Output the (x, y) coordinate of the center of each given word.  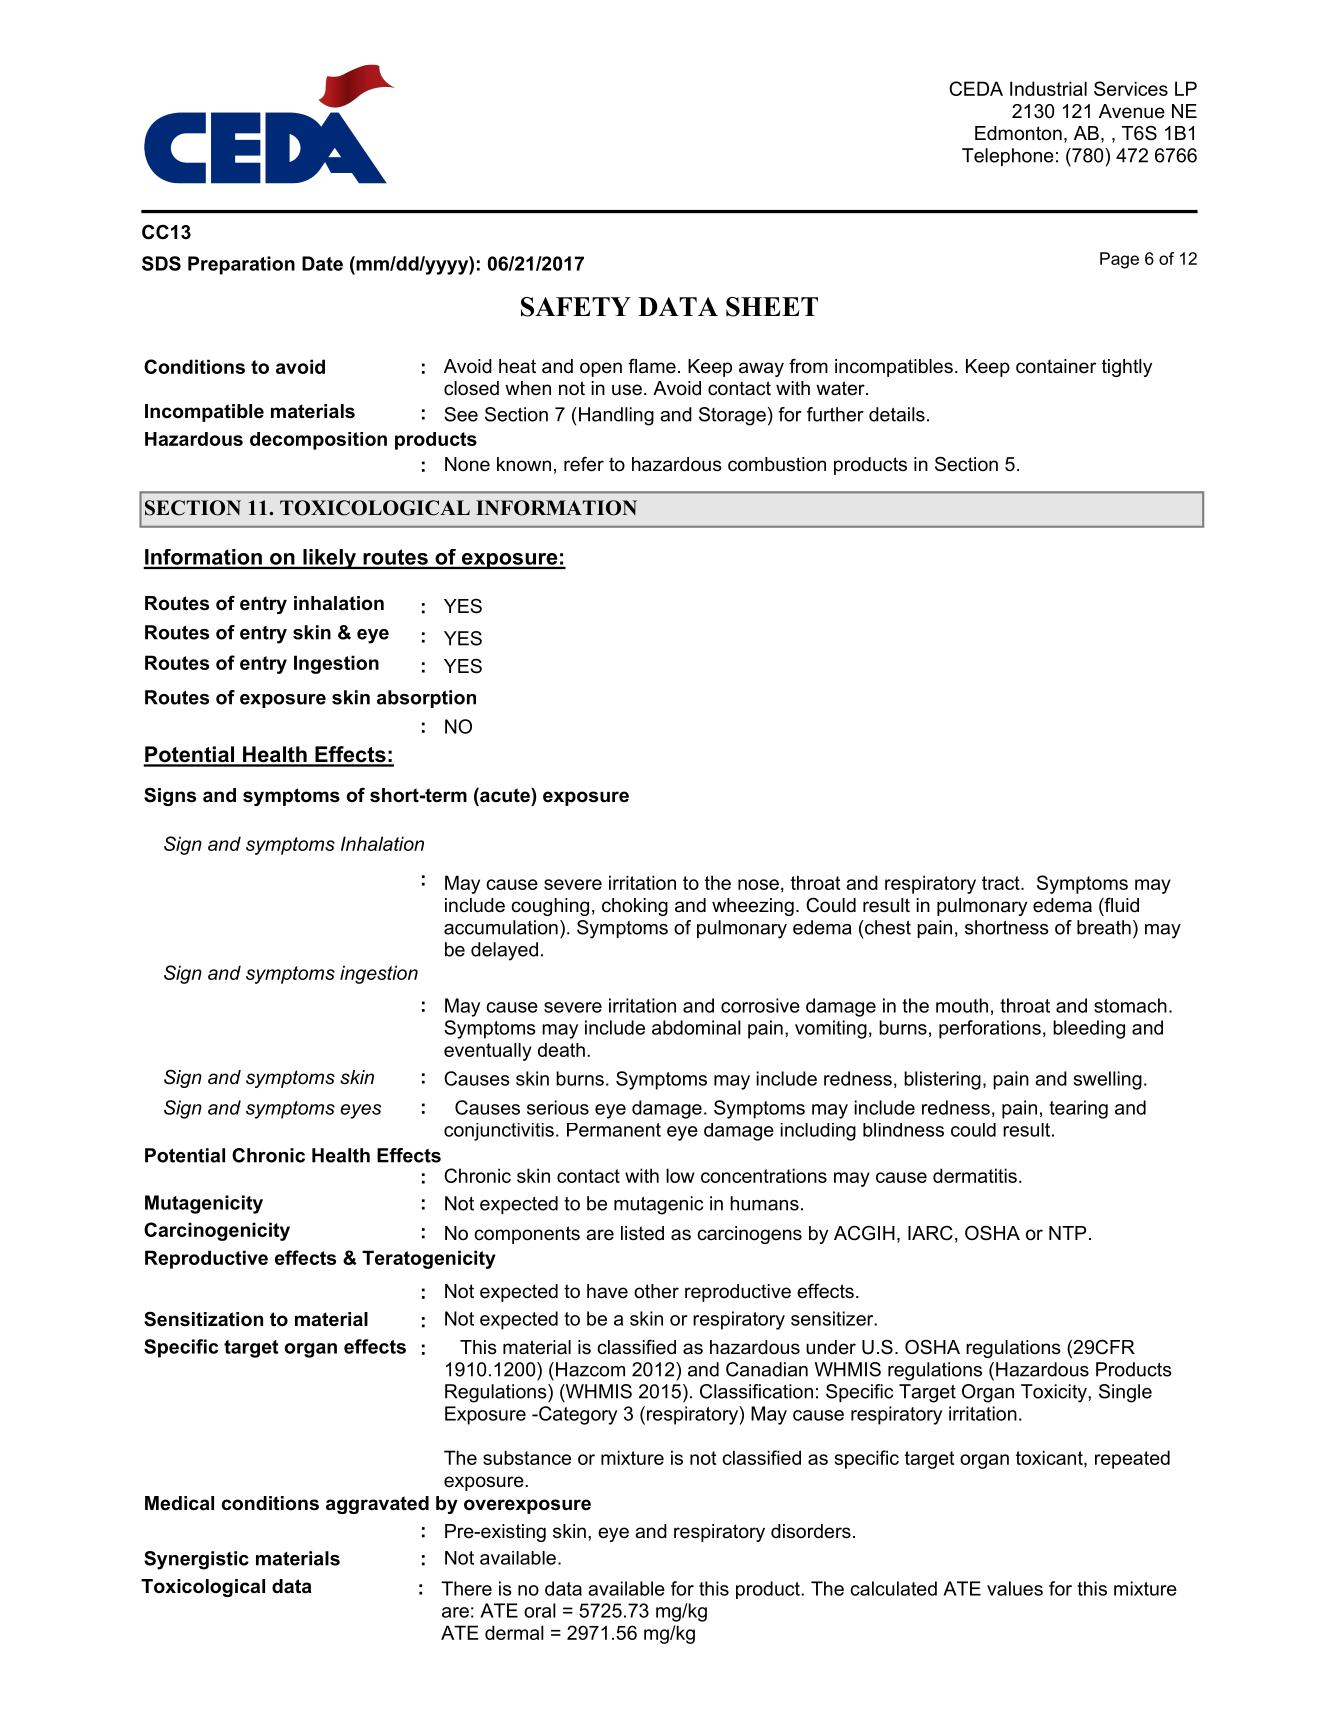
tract (1002, 883)
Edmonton (1018, 133)
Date (322, 263)
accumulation (501, 927)
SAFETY (576, 307)
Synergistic (196, 1560)
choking (635, 907)
